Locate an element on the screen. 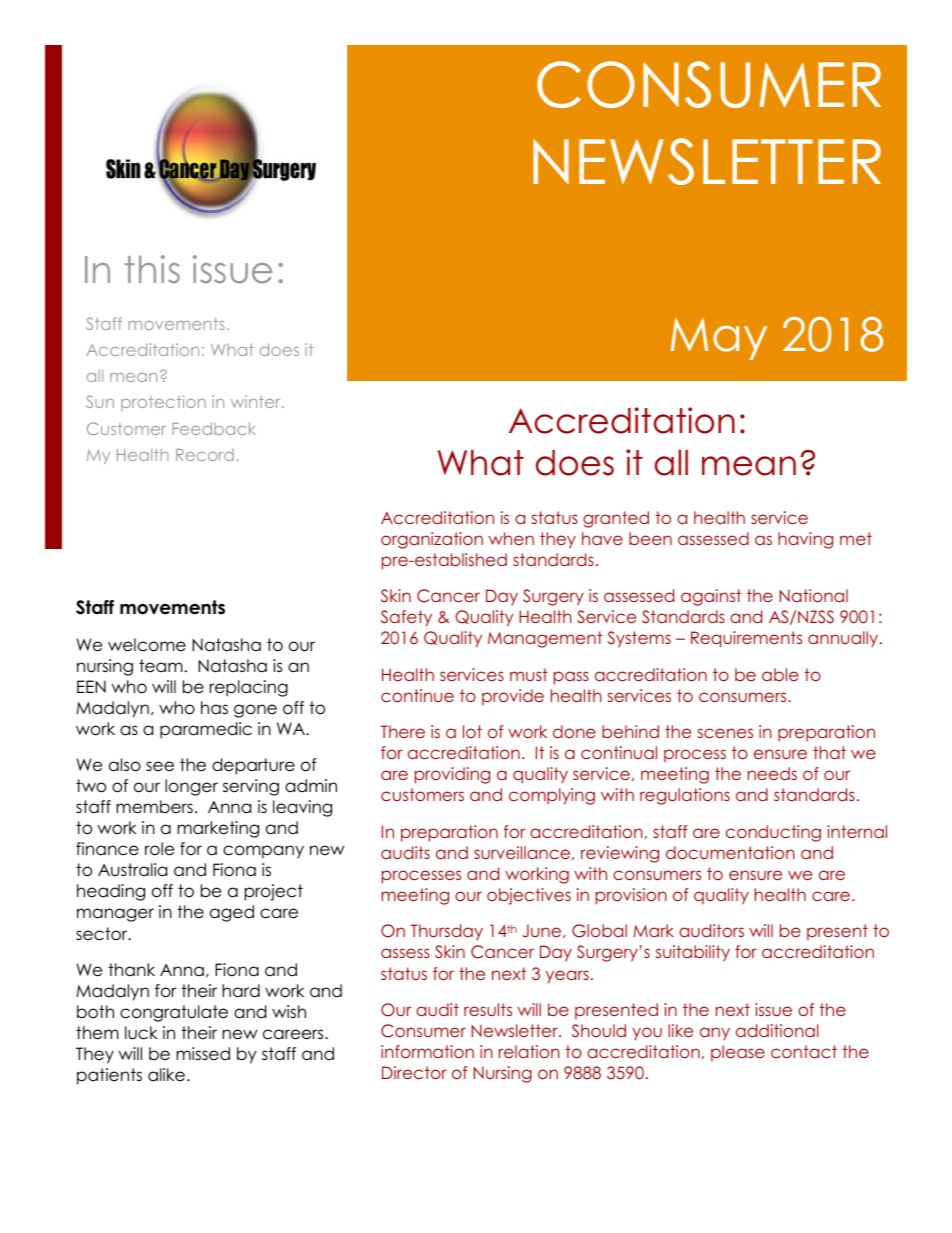 The width and height of the screenshot is (952, 1233). able is located at coordinates (780, 674).
